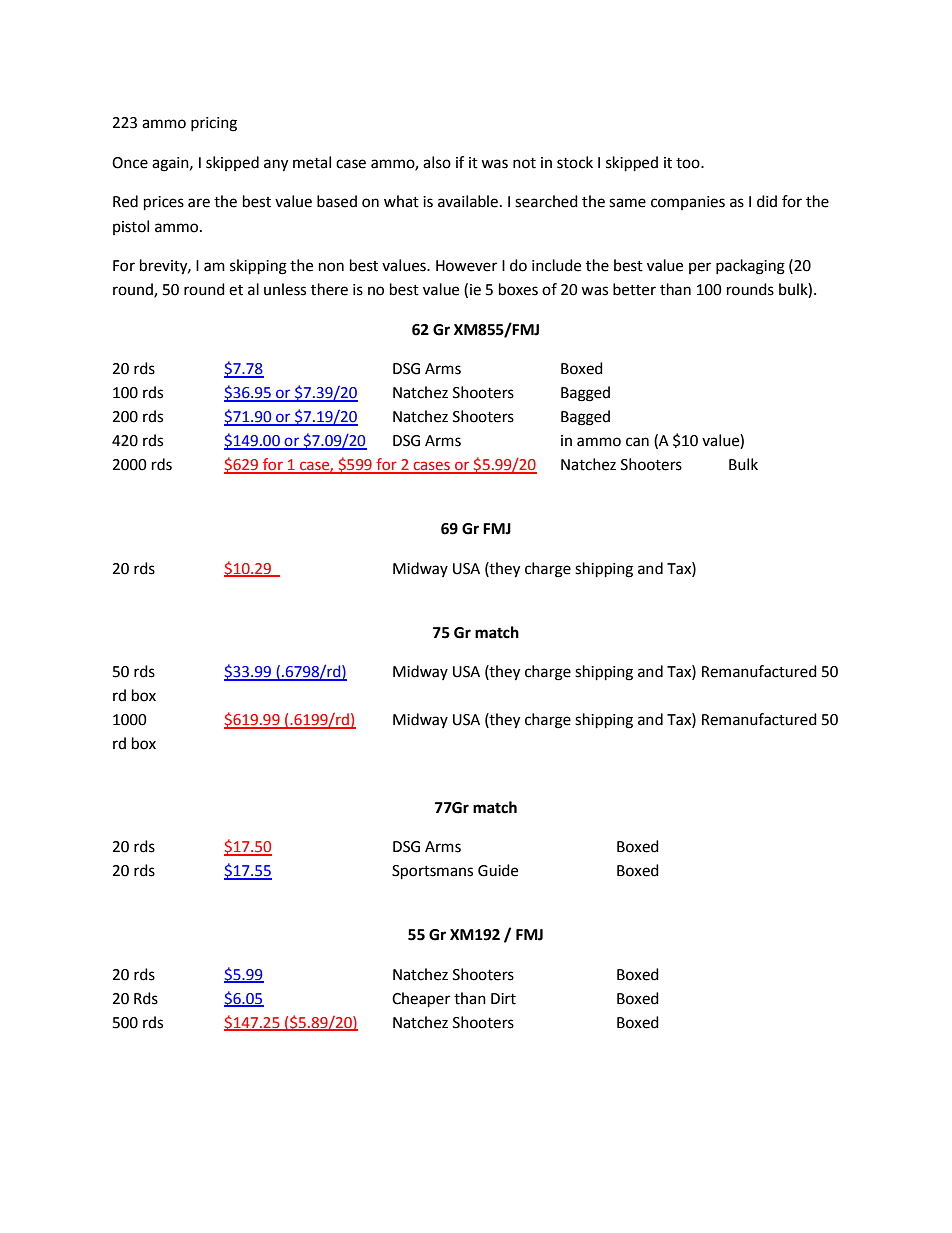  What do you see at coordinates (285, 289) in the screenshot?
I see `unless` at bounding box center [285, 289].
